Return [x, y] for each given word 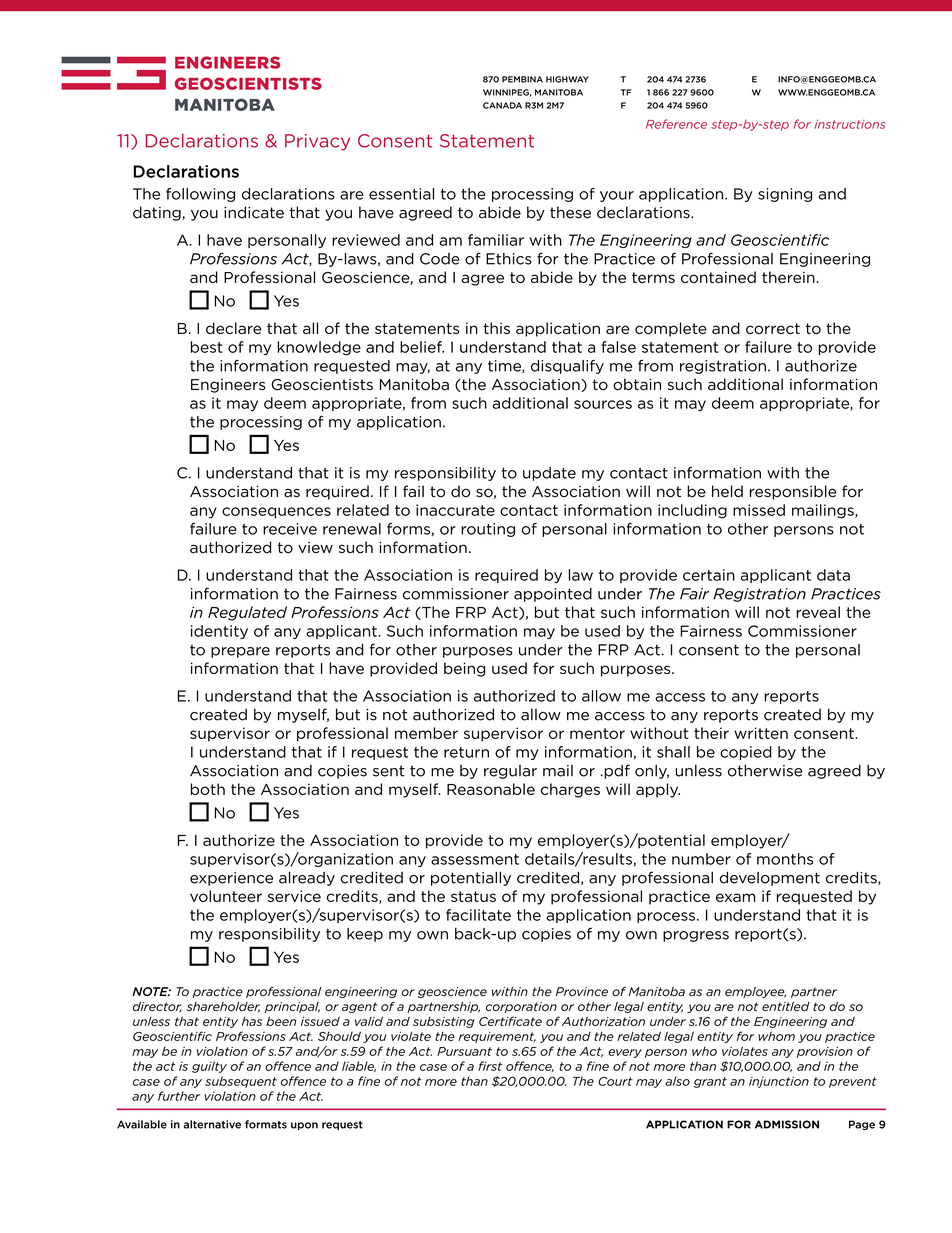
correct [773, 328]
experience [231, 879]
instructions [850, 124]
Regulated [247, 613]
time [505, 366]
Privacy [317, 142]
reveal [818, 612]
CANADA [502, 105]
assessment [475, 859]
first [490, 1066]
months [785, 859]
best [206, 347]
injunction [779, 1082]
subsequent [241, 1082]
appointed [553, 595]
